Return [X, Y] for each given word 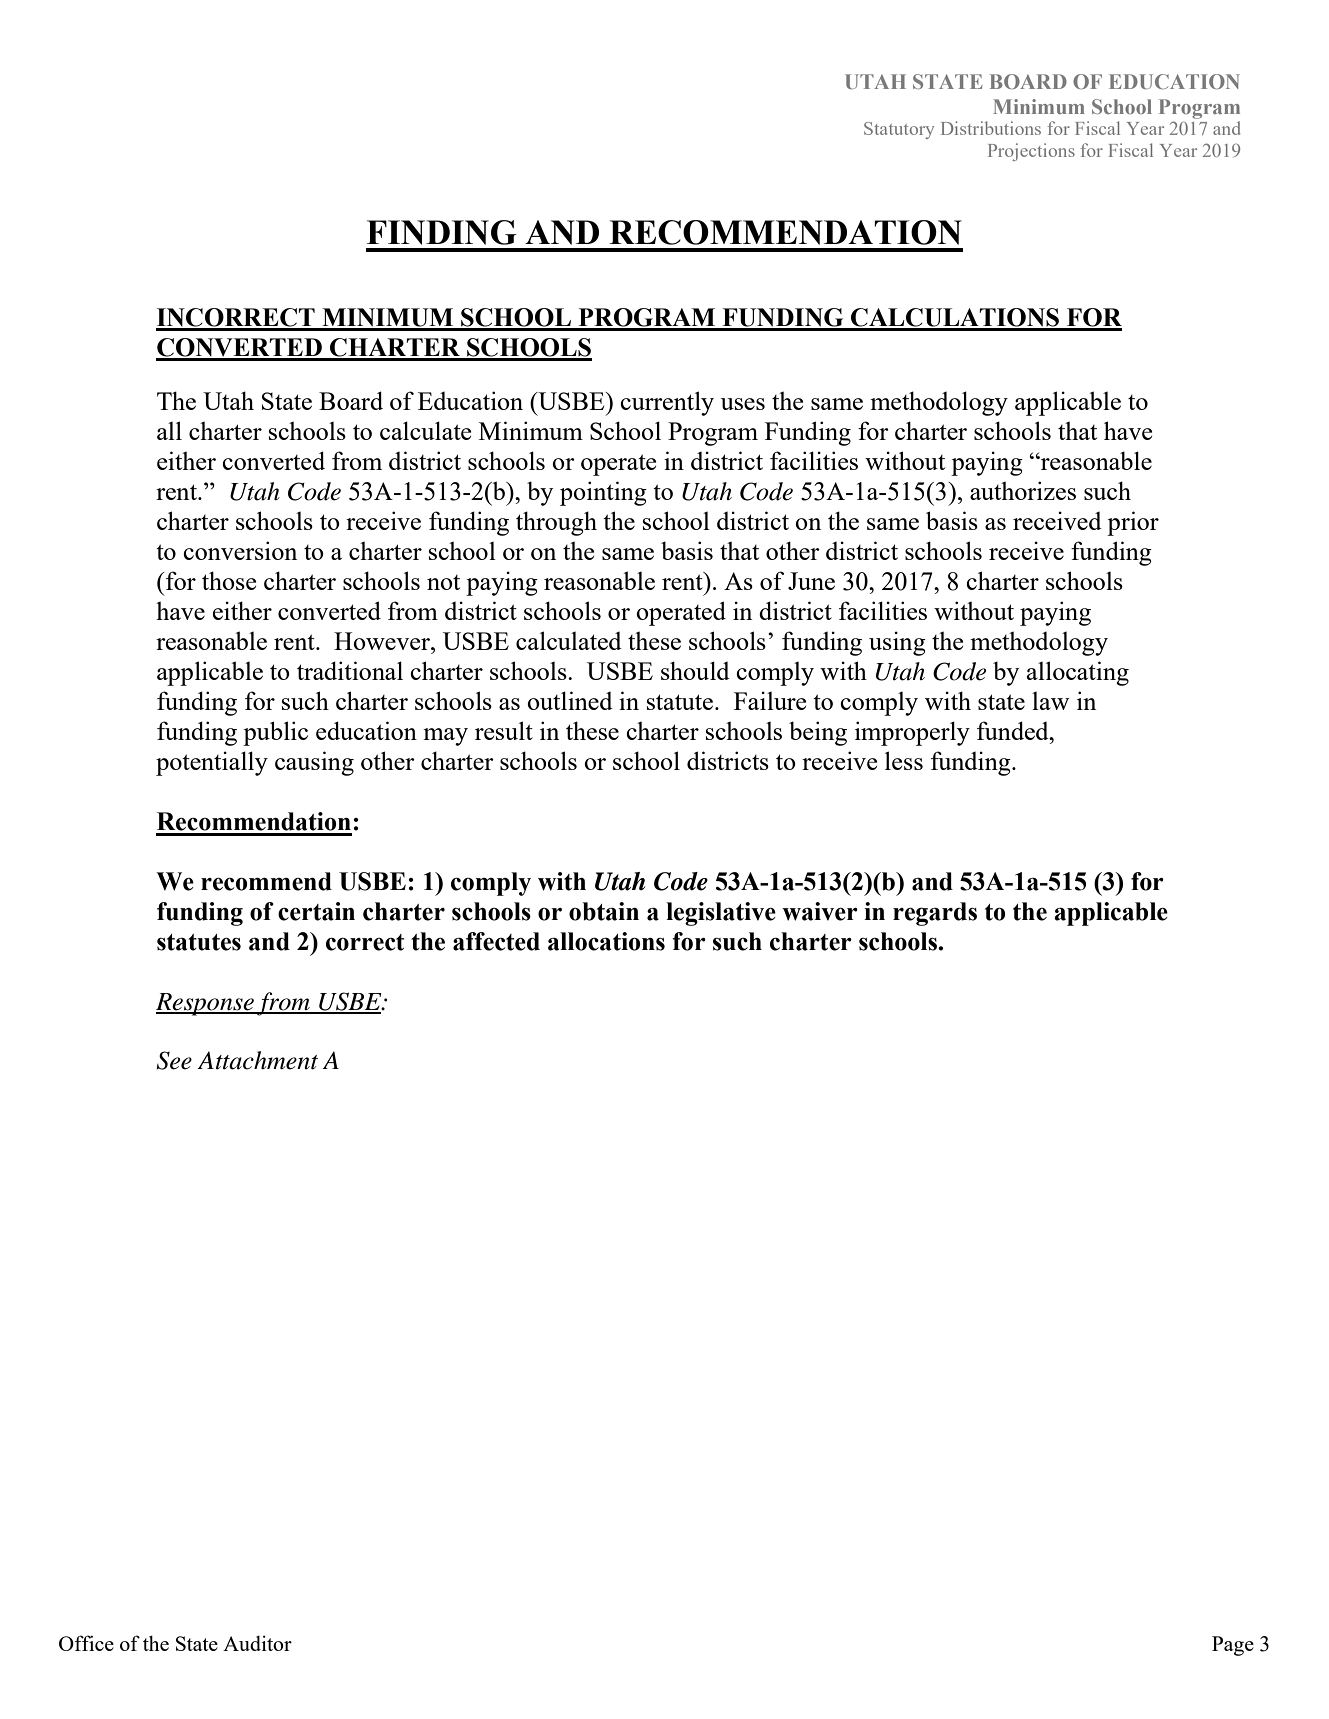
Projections [1031, 152]
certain [316, 911]
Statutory [899, 130]
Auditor [257, 1643]
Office [86, 1643]
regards [935, 914]
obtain [604, 911]
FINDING [442, 232]
